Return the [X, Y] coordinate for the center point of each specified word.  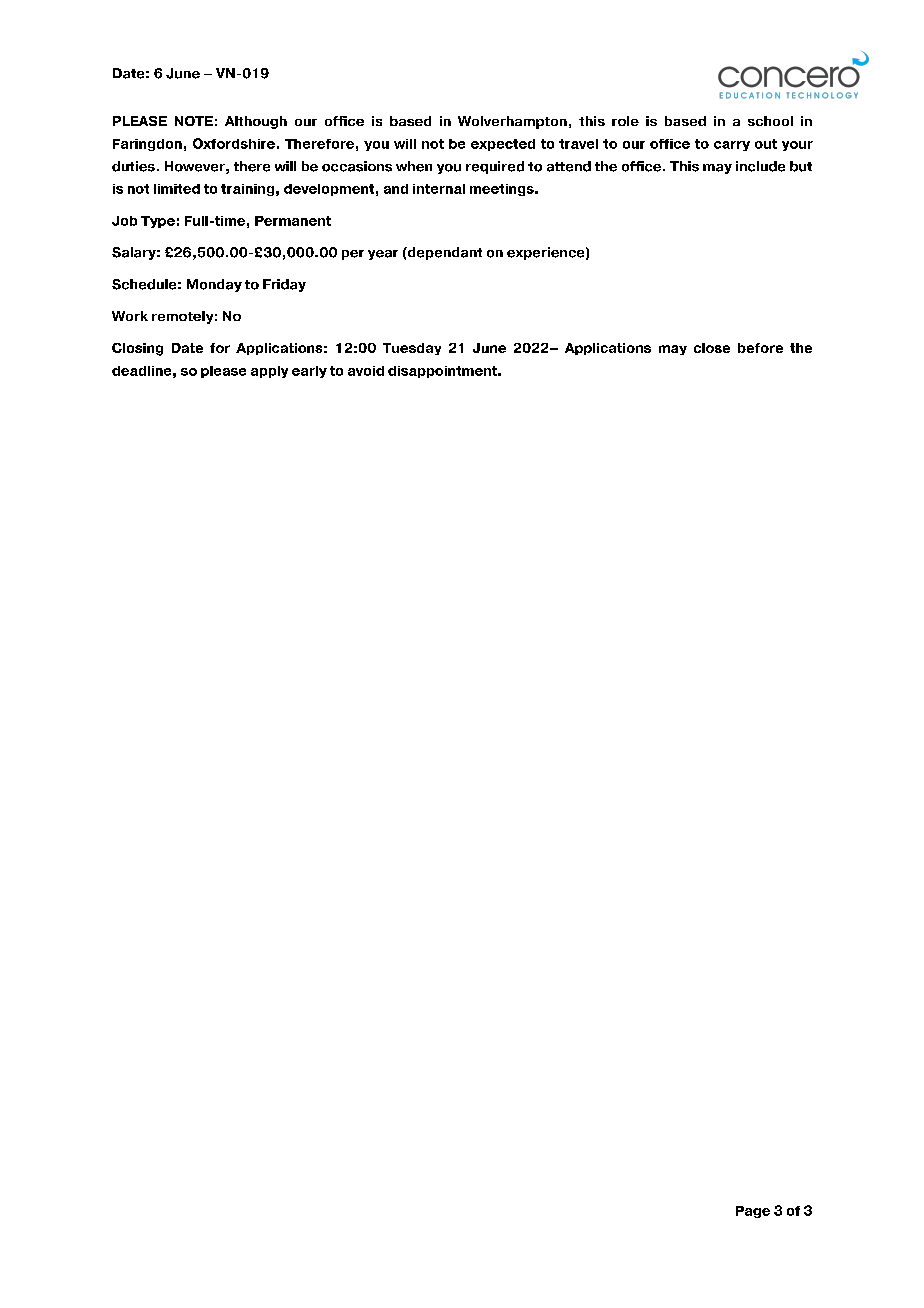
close [712, 348]
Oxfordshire [234, 143]
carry [732, 146]
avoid [366, 371]
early [309, 372]
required [495, 167]
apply [269, 372]
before [760, 348]
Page [753, 1212]
